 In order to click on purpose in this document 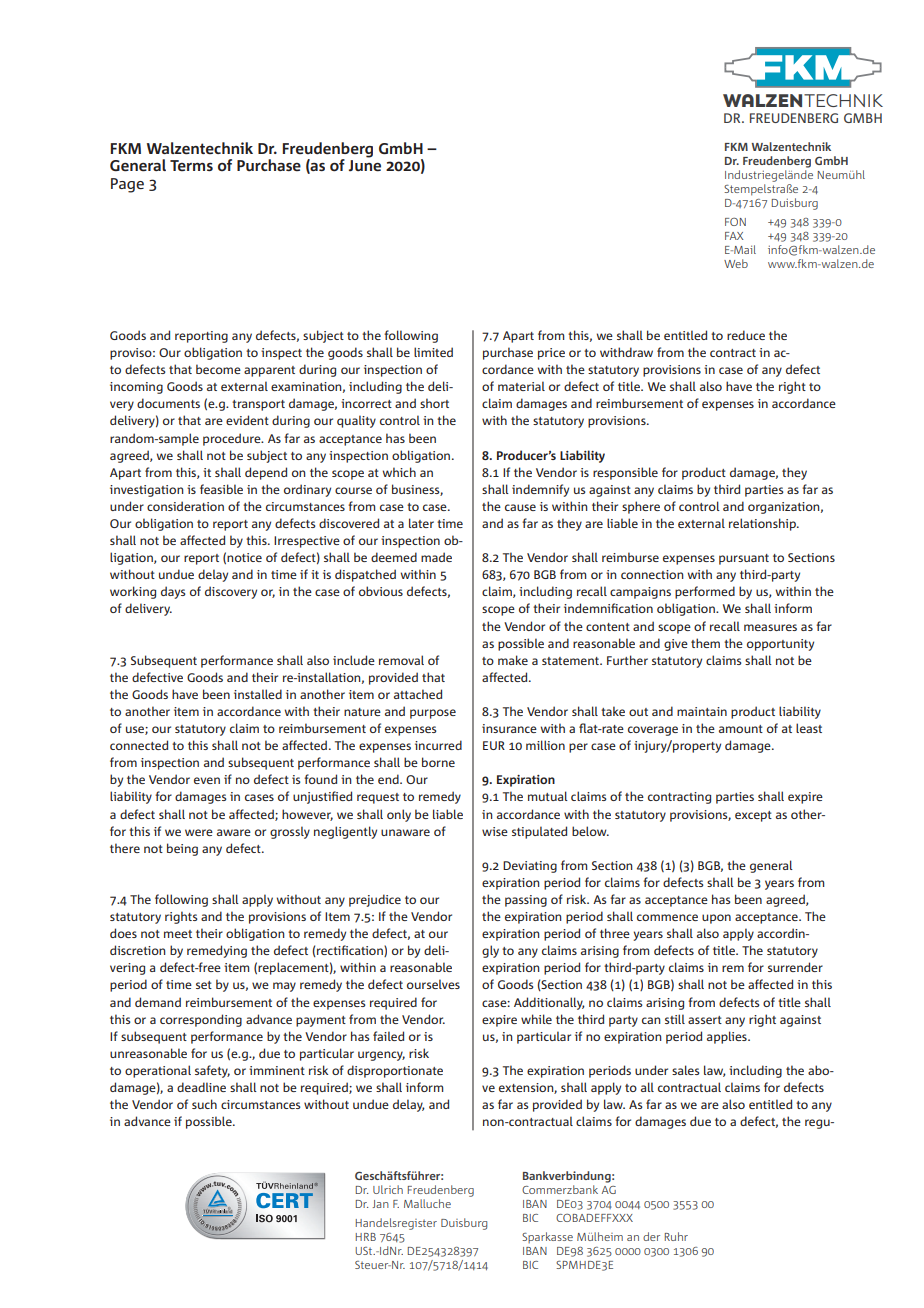, I will do `click(433, 714)`.
